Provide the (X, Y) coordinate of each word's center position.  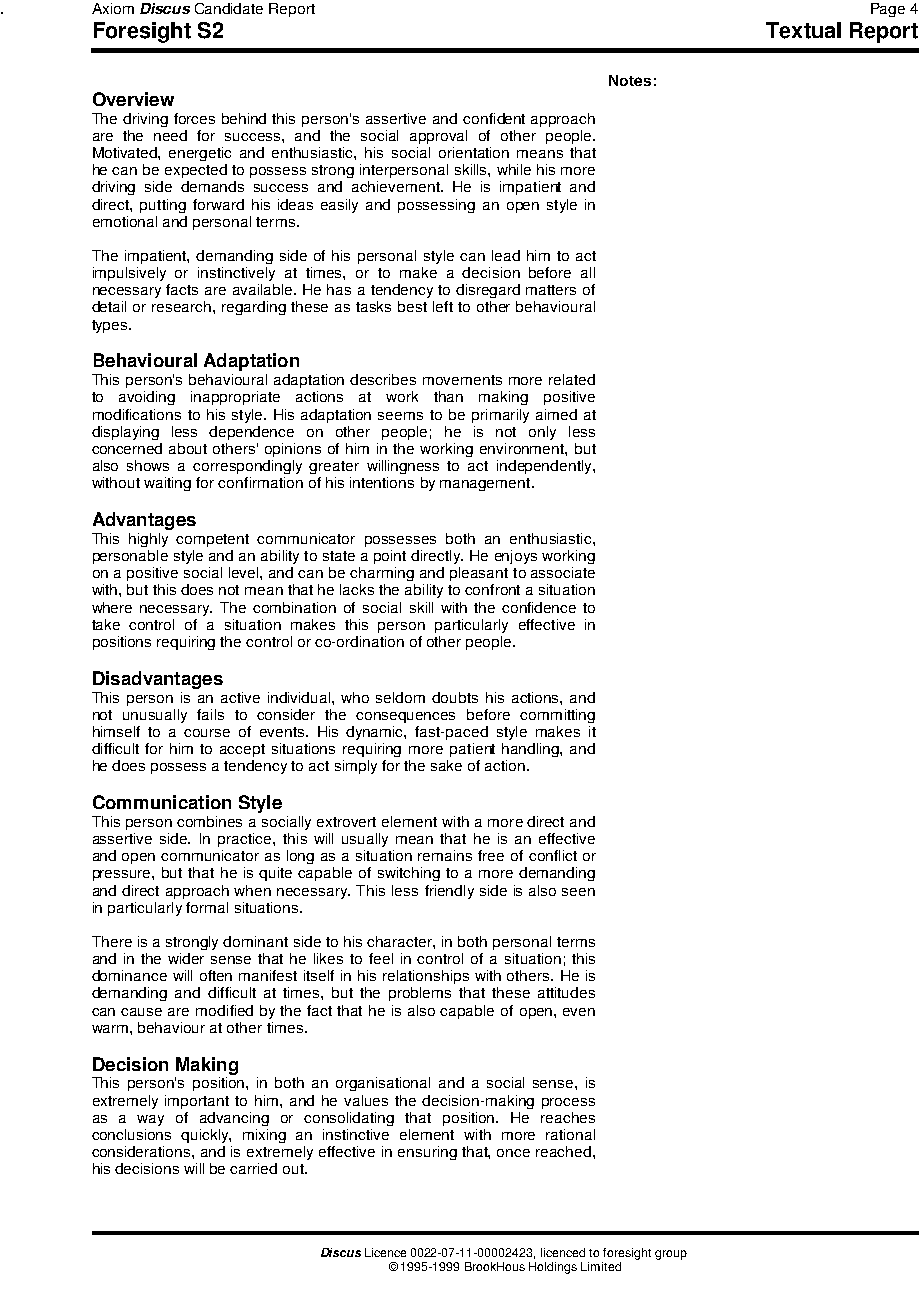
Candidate (229, 8)
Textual (803, 30)
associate (563, 572)
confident (494, 118)
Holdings (553, 1268)
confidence (539, 607)
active (240, 697)
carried (253, 1168)
